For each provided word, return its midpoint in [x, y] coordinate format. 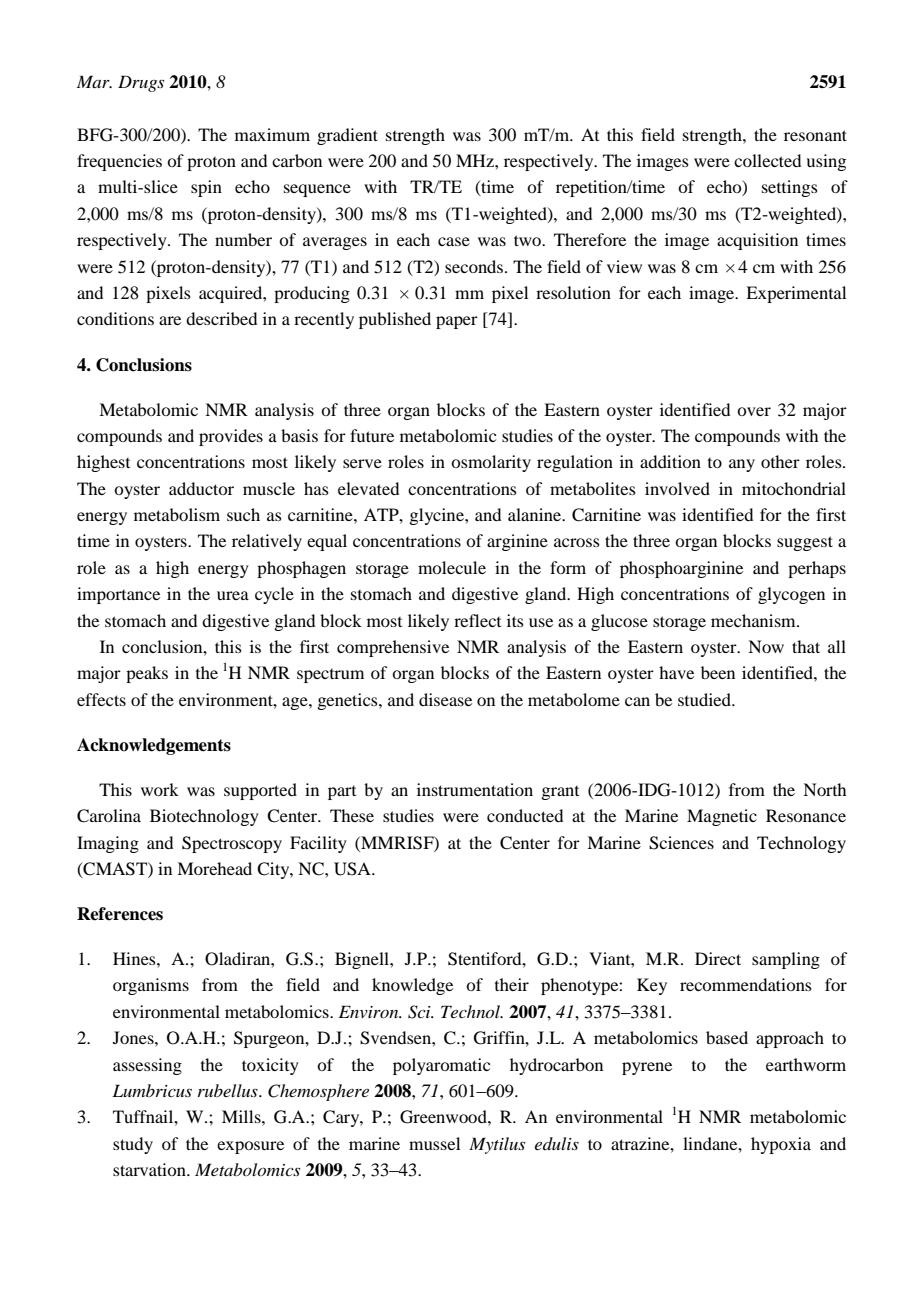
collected [767, 160]
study [133, 1145]
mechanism [754, 620]
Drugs [141, 83]
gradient [347, 136]
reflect [477, 620]
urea [233, 595]
